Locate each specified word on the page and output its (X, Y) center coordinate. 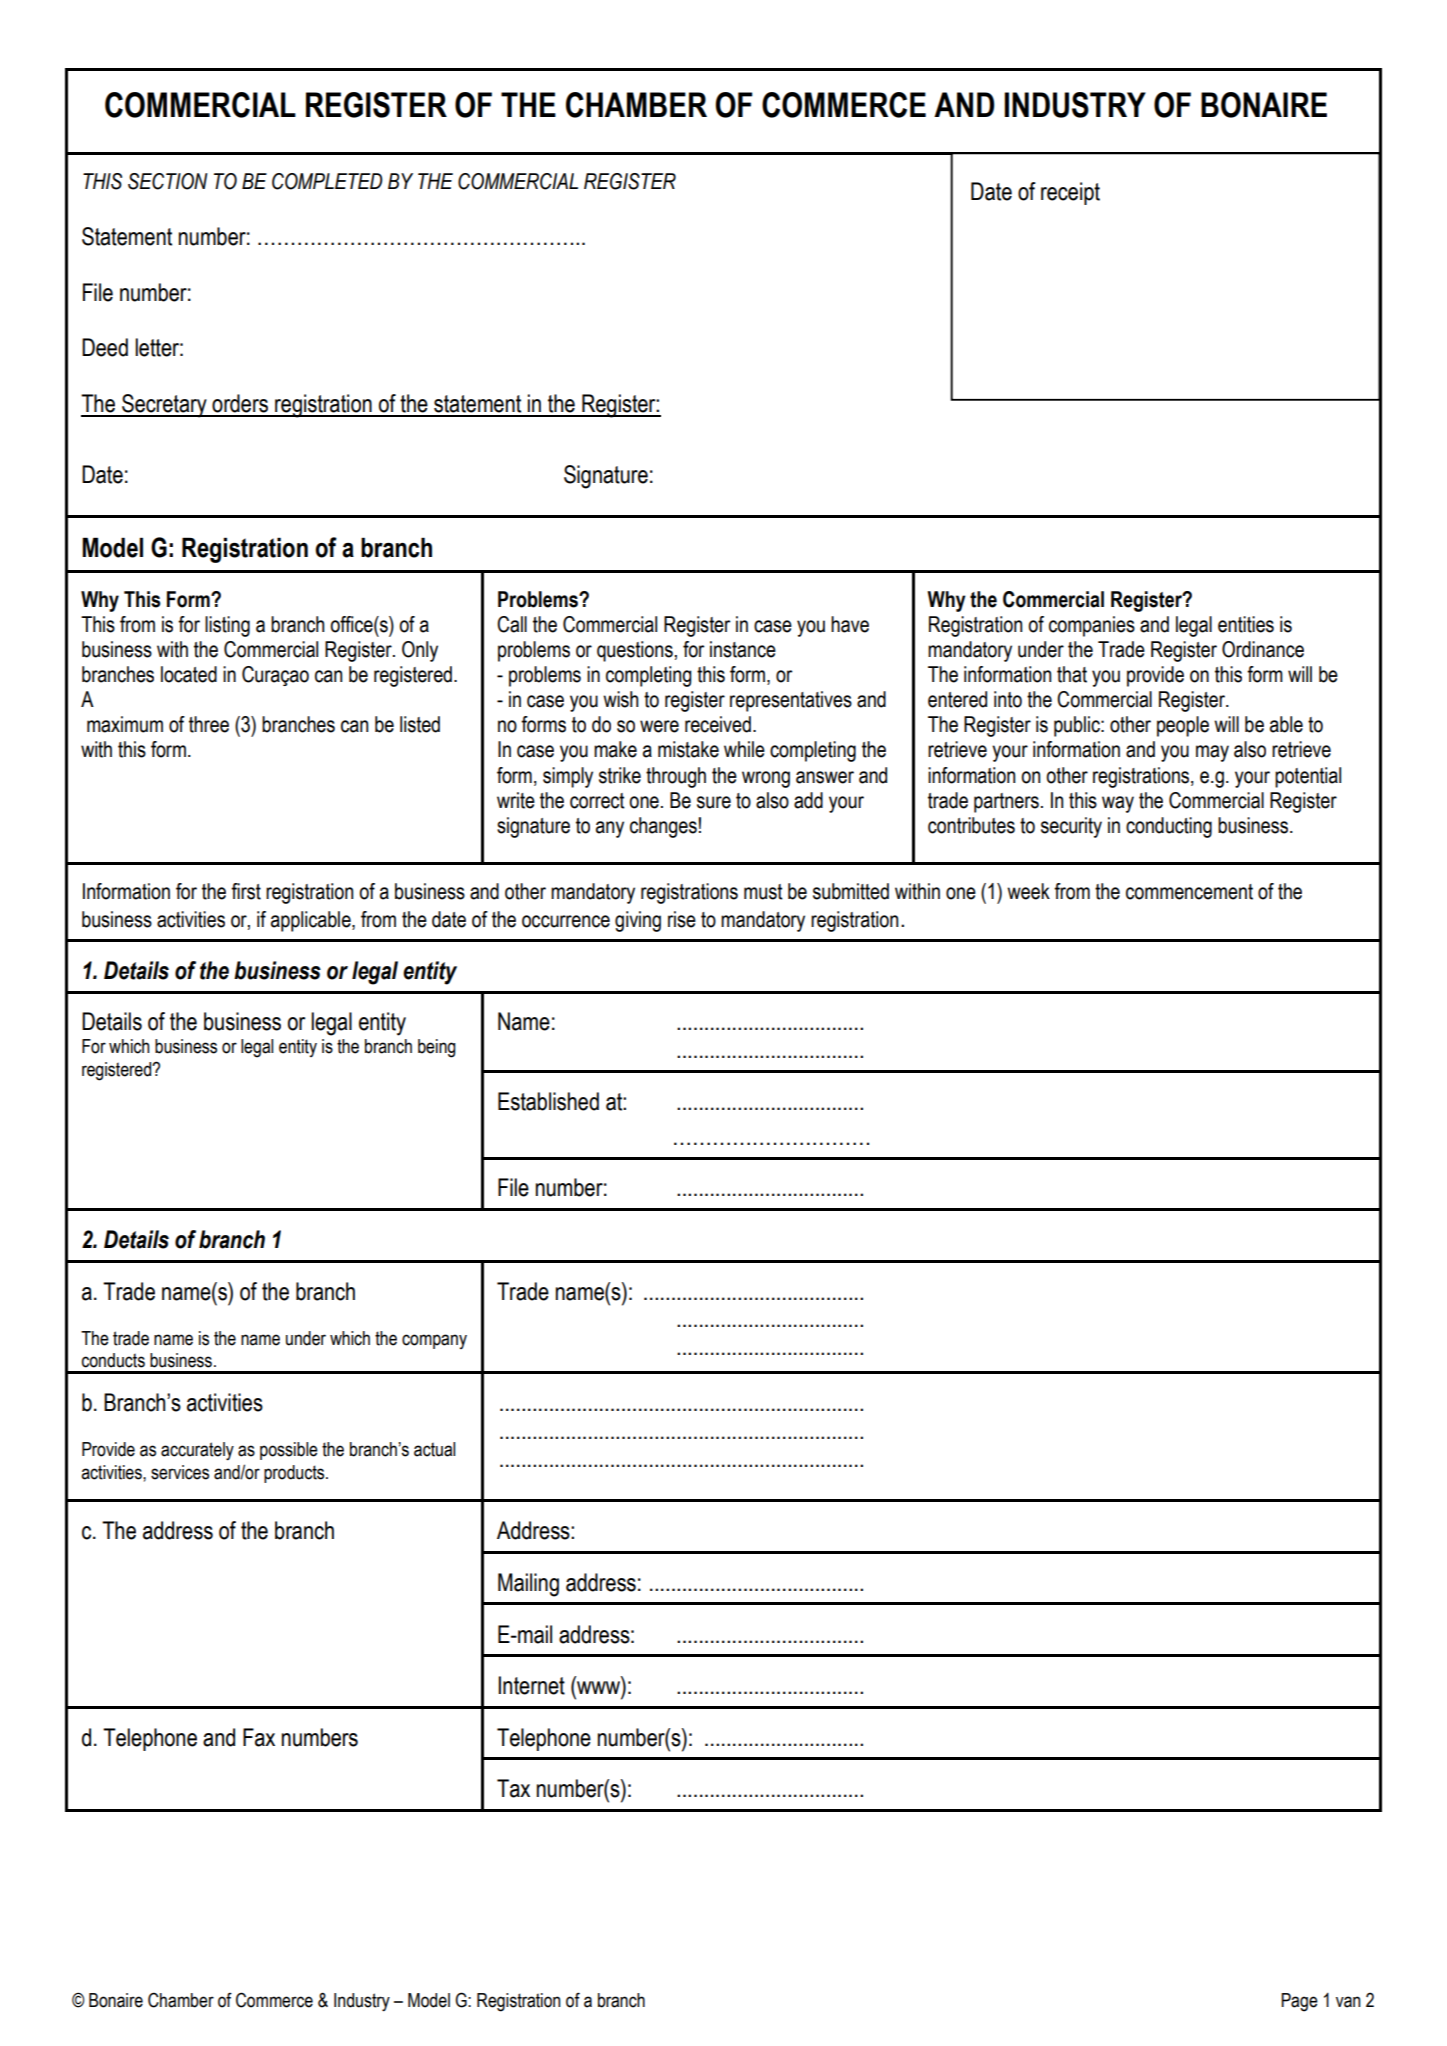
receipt (1070, 193)
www (598, 1687)
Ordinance (1263, 649)
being (437, 1048)
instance (743, 649)
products (295, 1474)
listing (227, 626)
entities (1246, 624)
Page (1299, 2002)
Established (548, 1101)
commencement (1189, 892)
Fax (259, 1737)
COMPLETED (327, 181)
